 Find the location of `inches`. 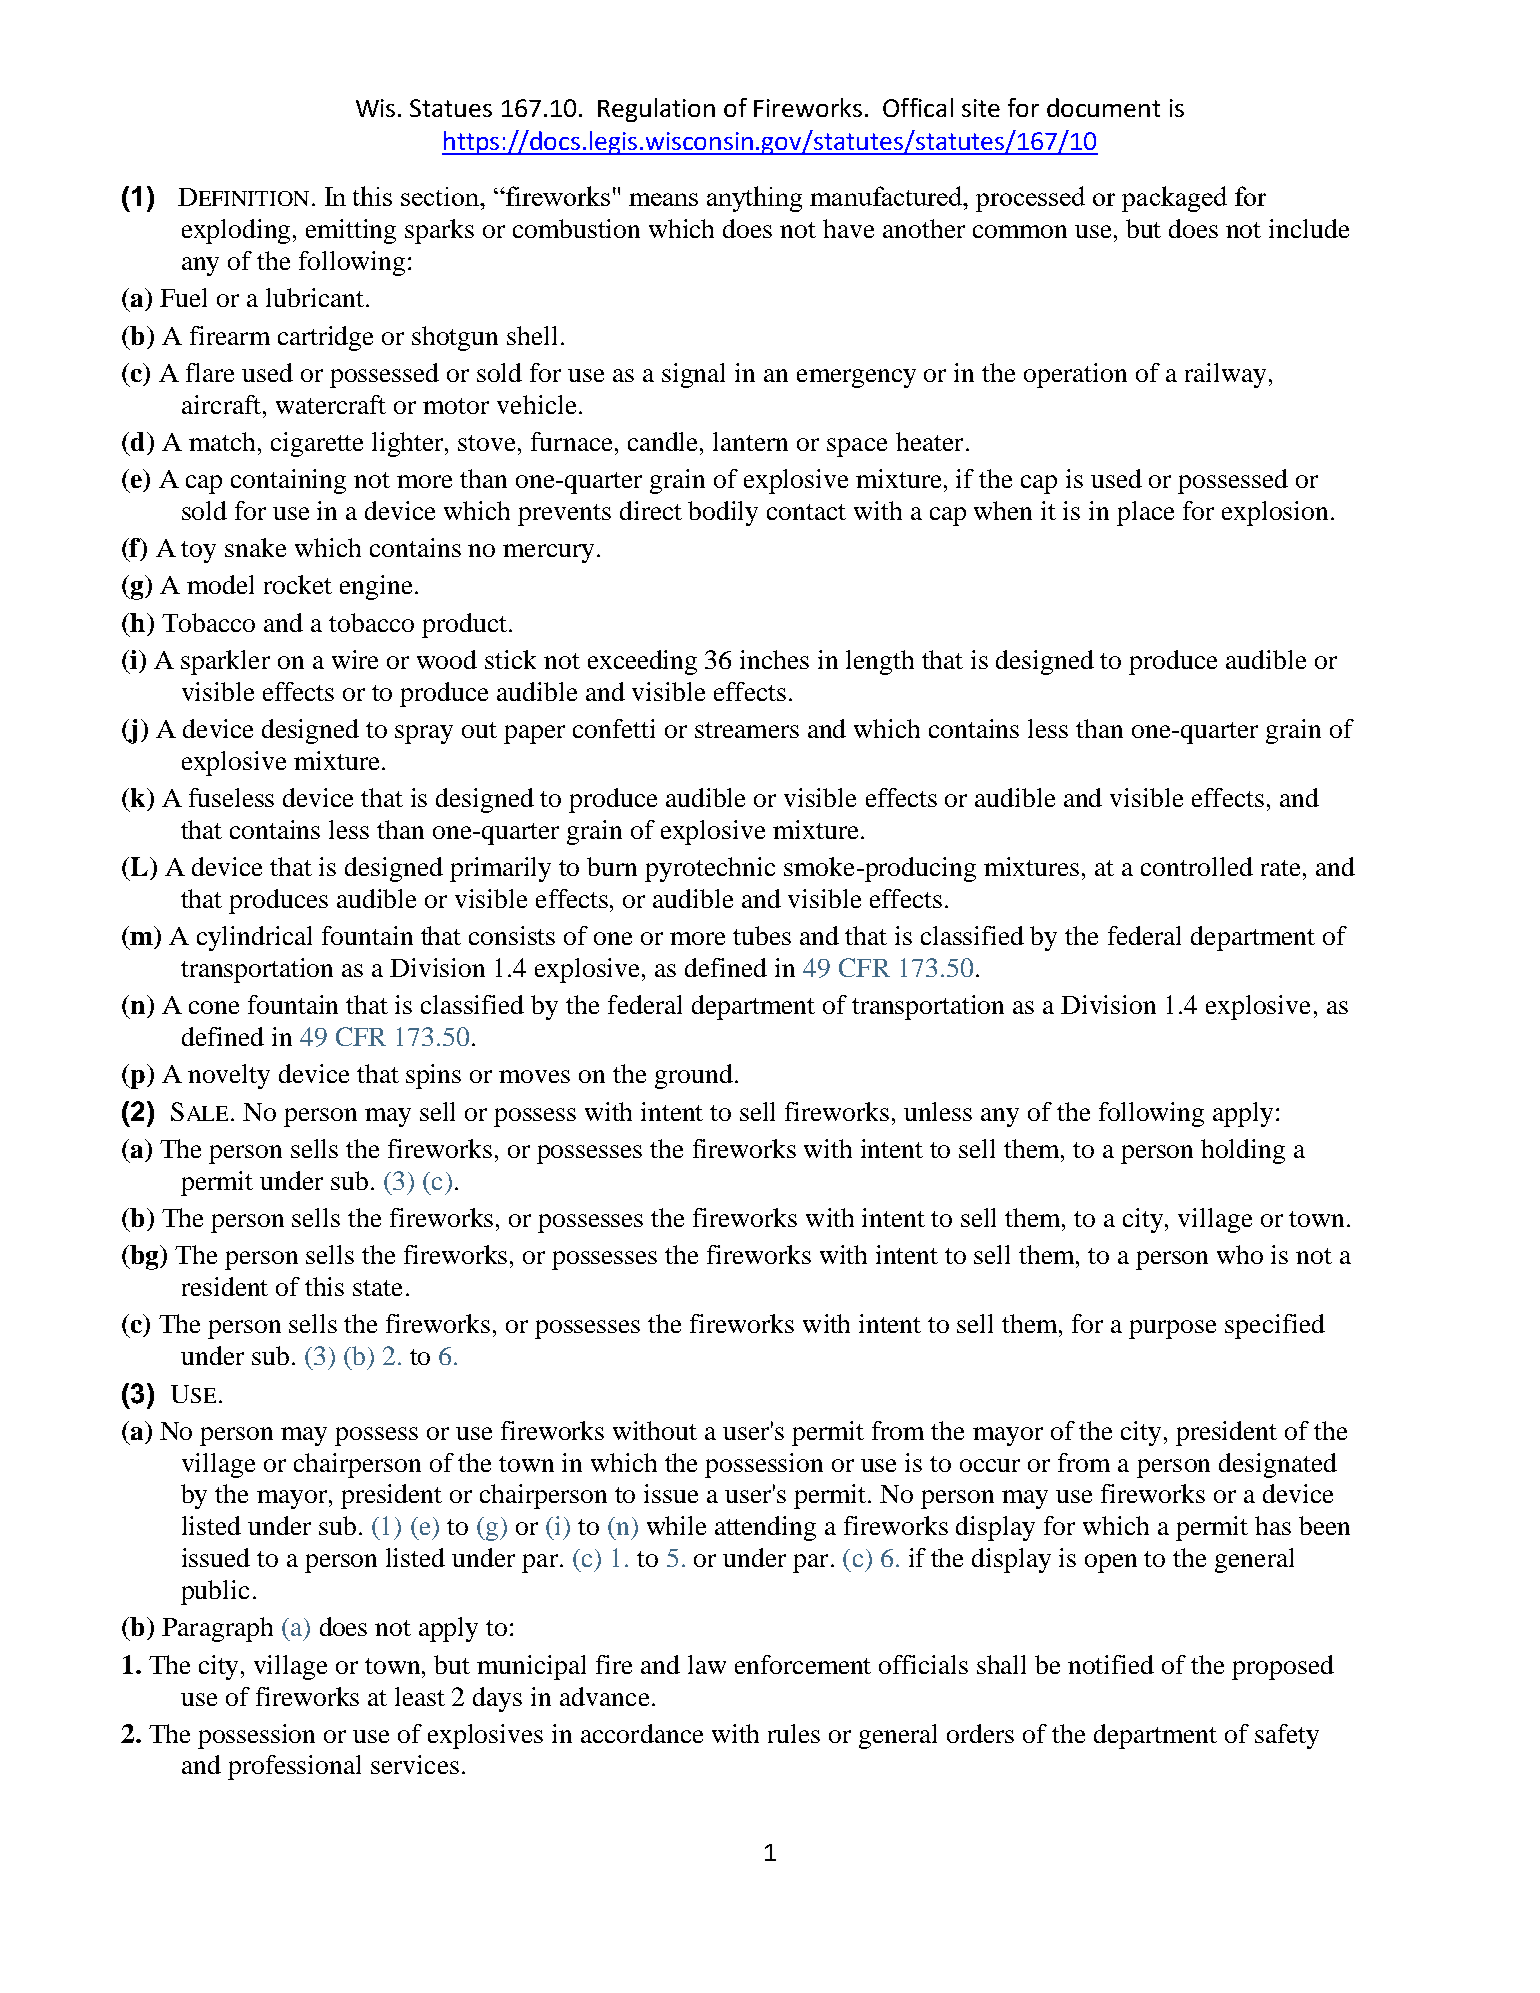

inches is located at coordinates (774, 659).
